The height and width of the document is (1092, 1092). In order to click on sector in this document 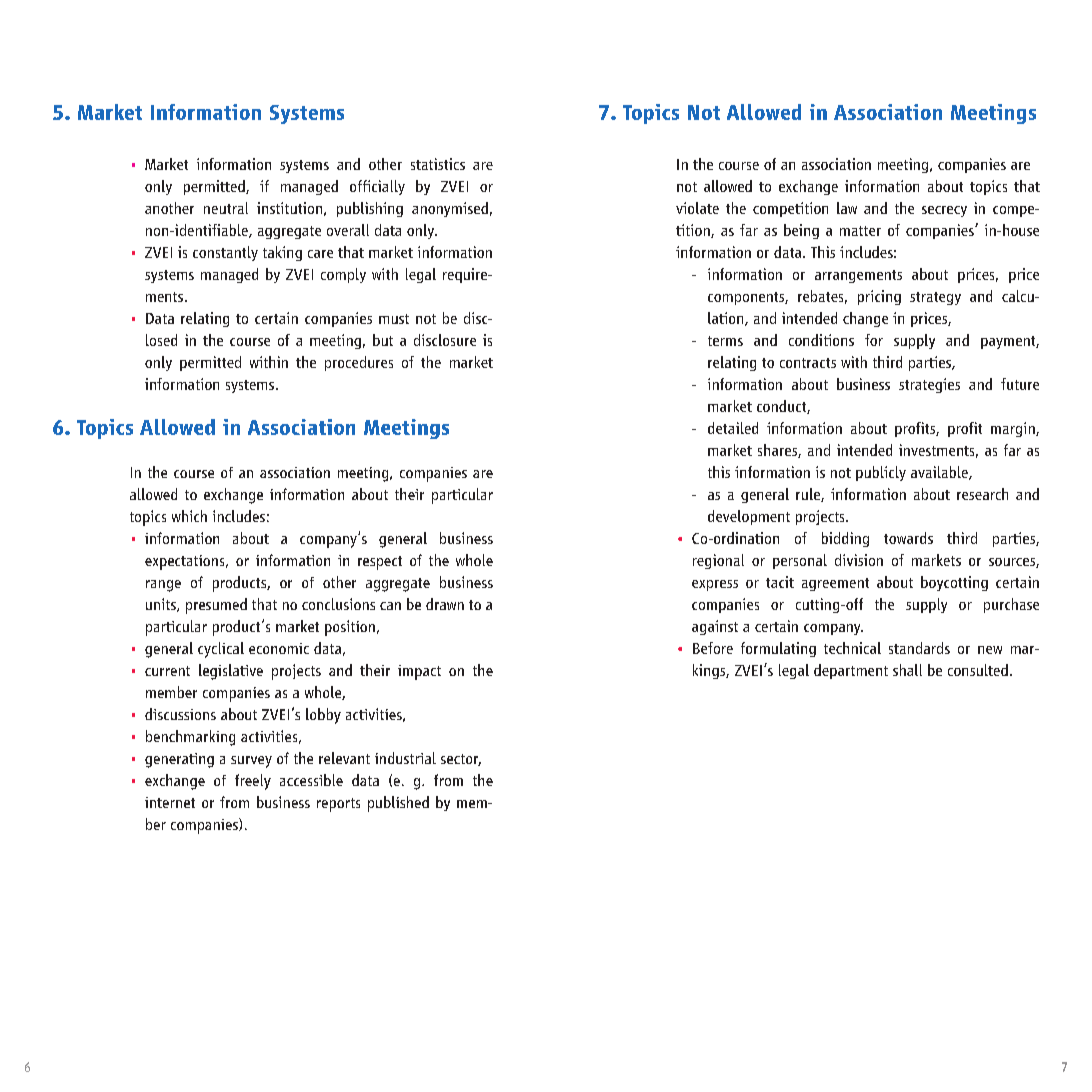, I will do `click(461, 760)`.
